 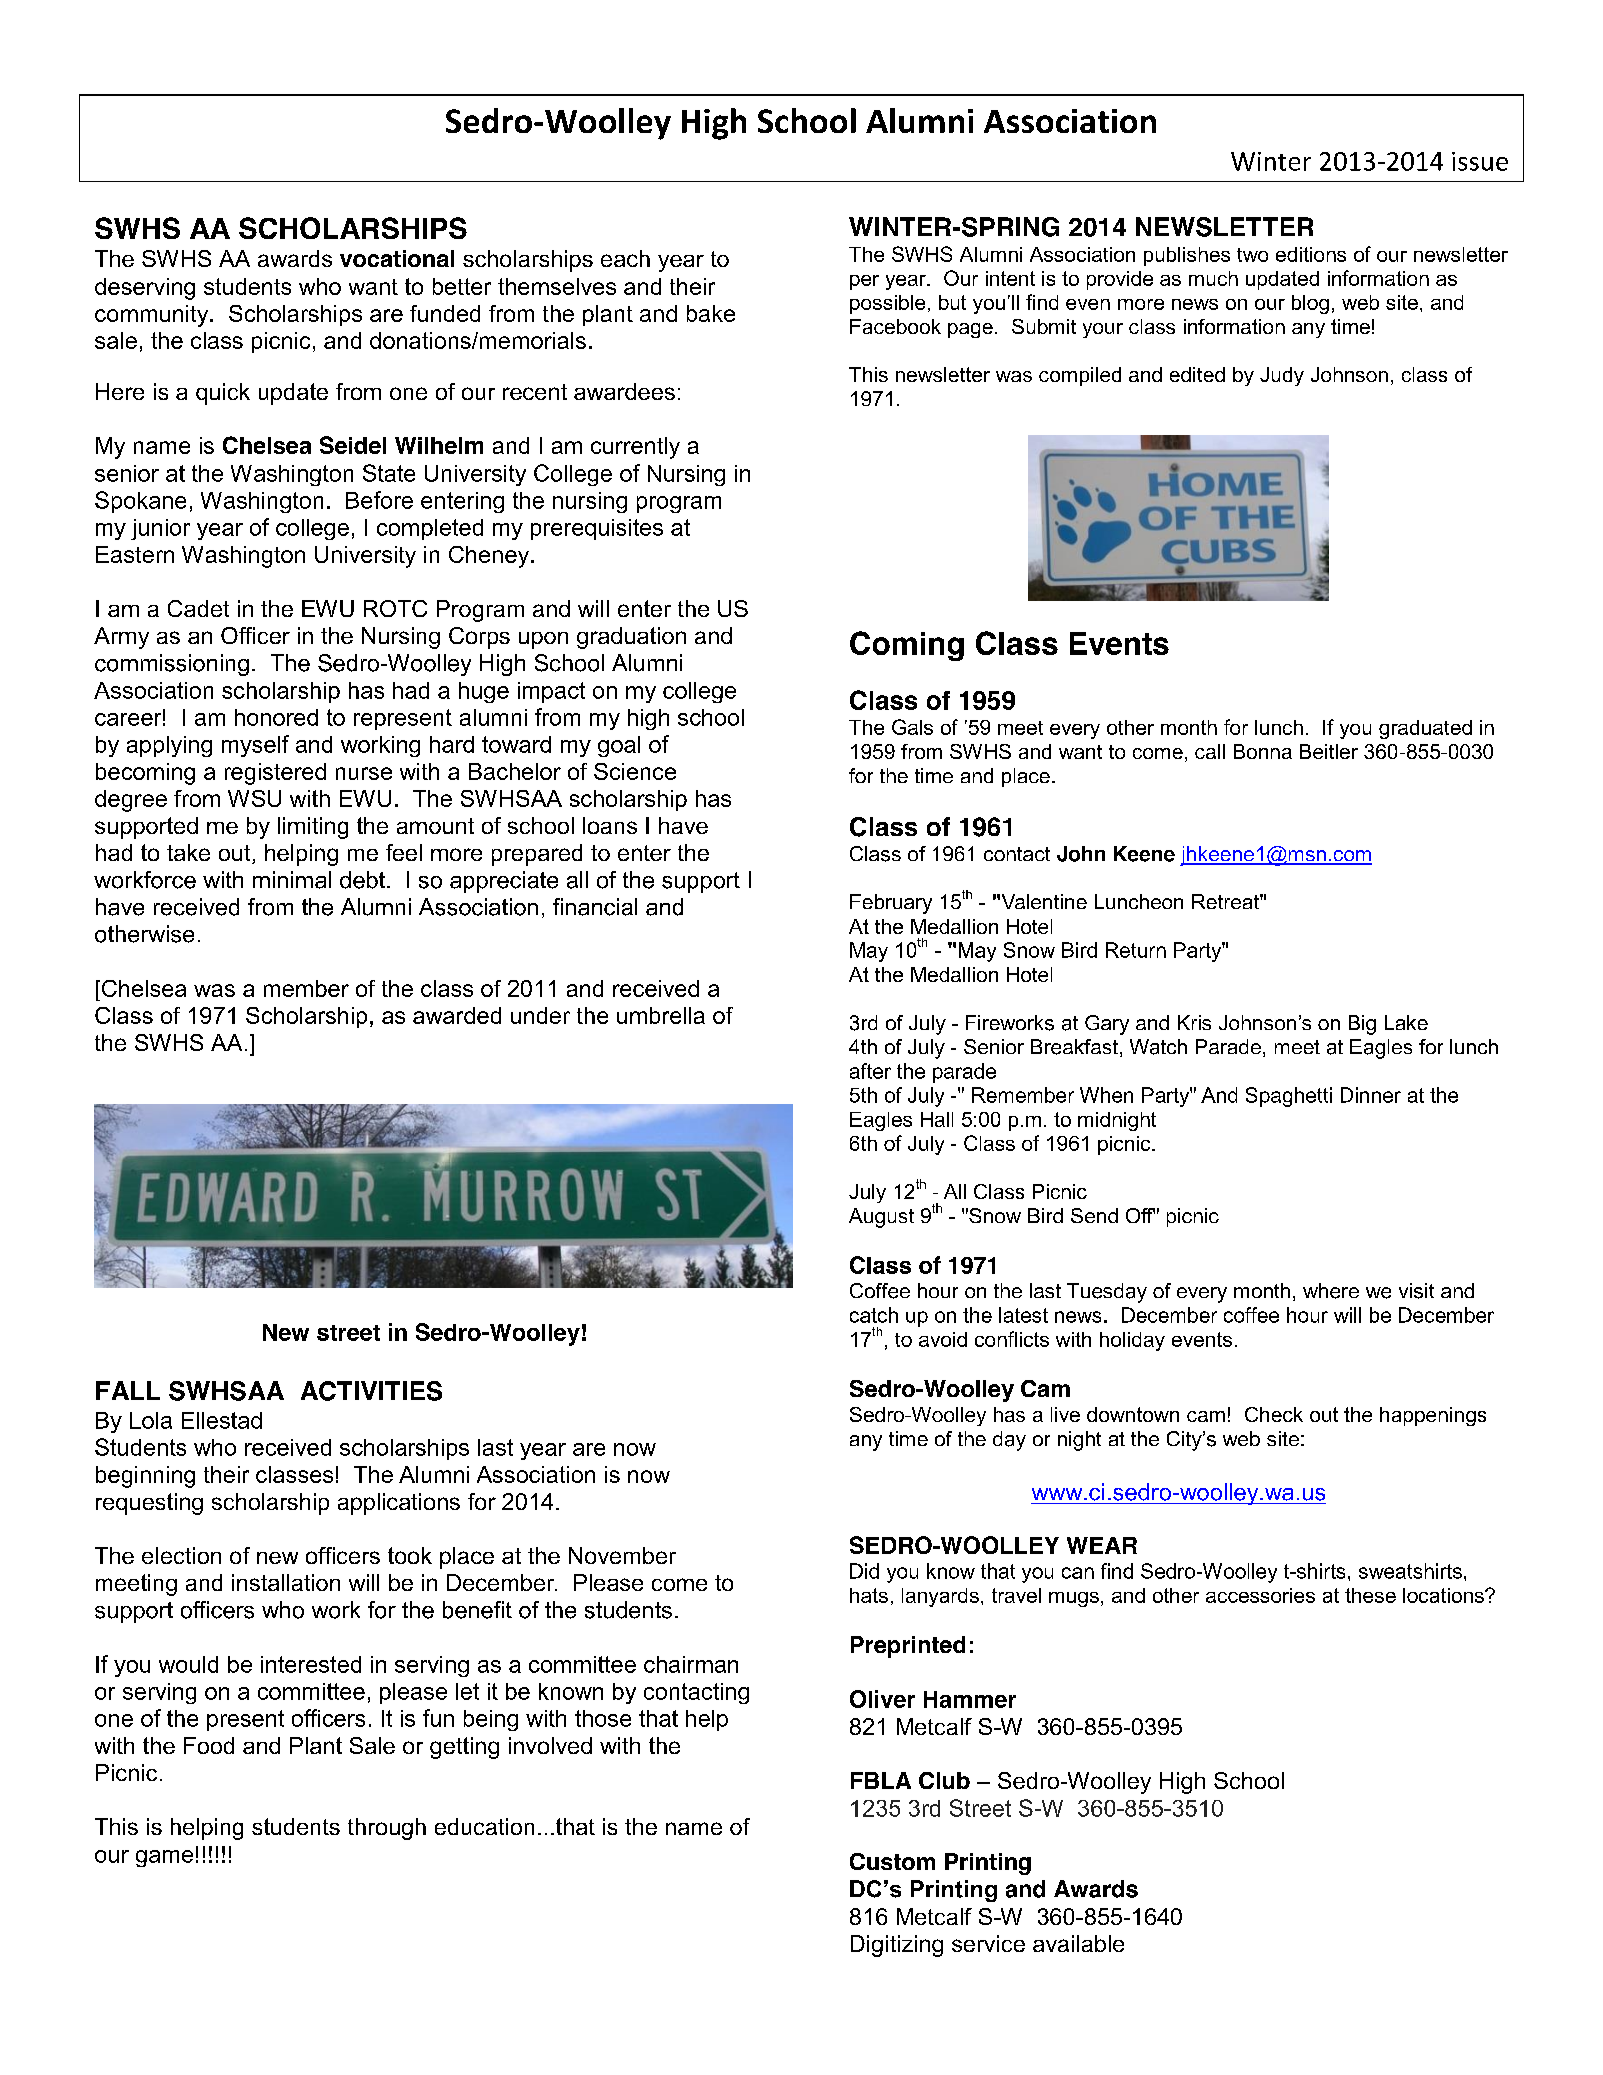 What do you see at coordinates (1210, 751) in the page?
I see `call` at bounding box center [1210, 751].
